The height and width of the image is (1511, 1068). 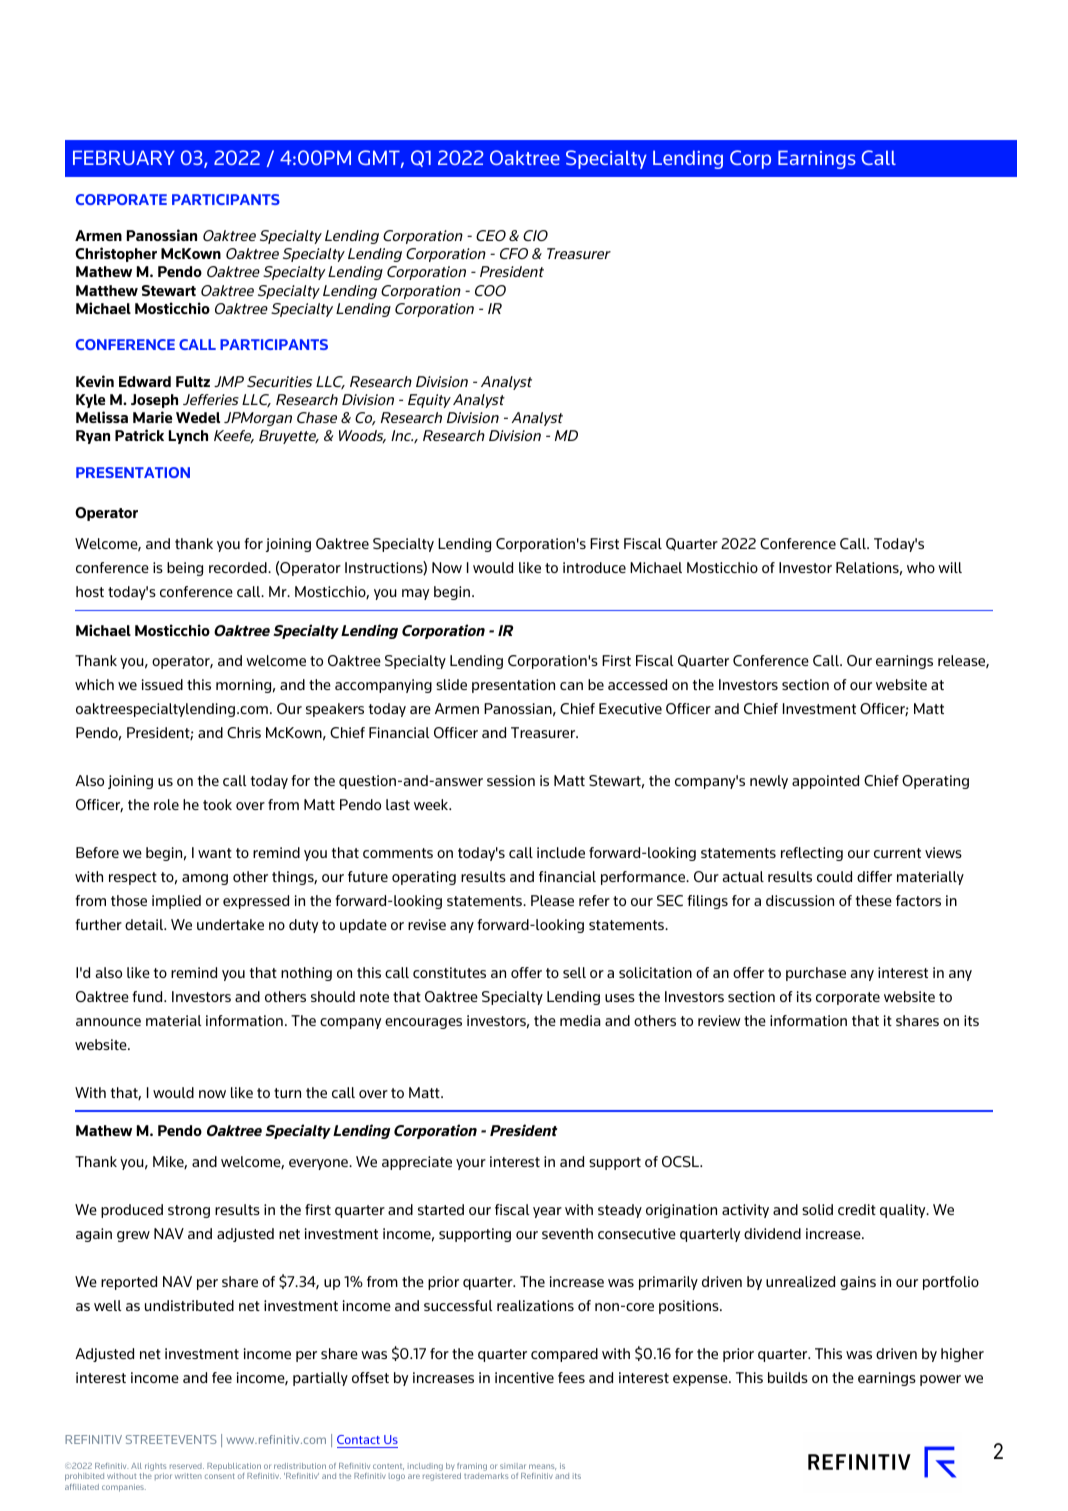 I want to click on FEBRUARY, so click(x=124, y=157).
